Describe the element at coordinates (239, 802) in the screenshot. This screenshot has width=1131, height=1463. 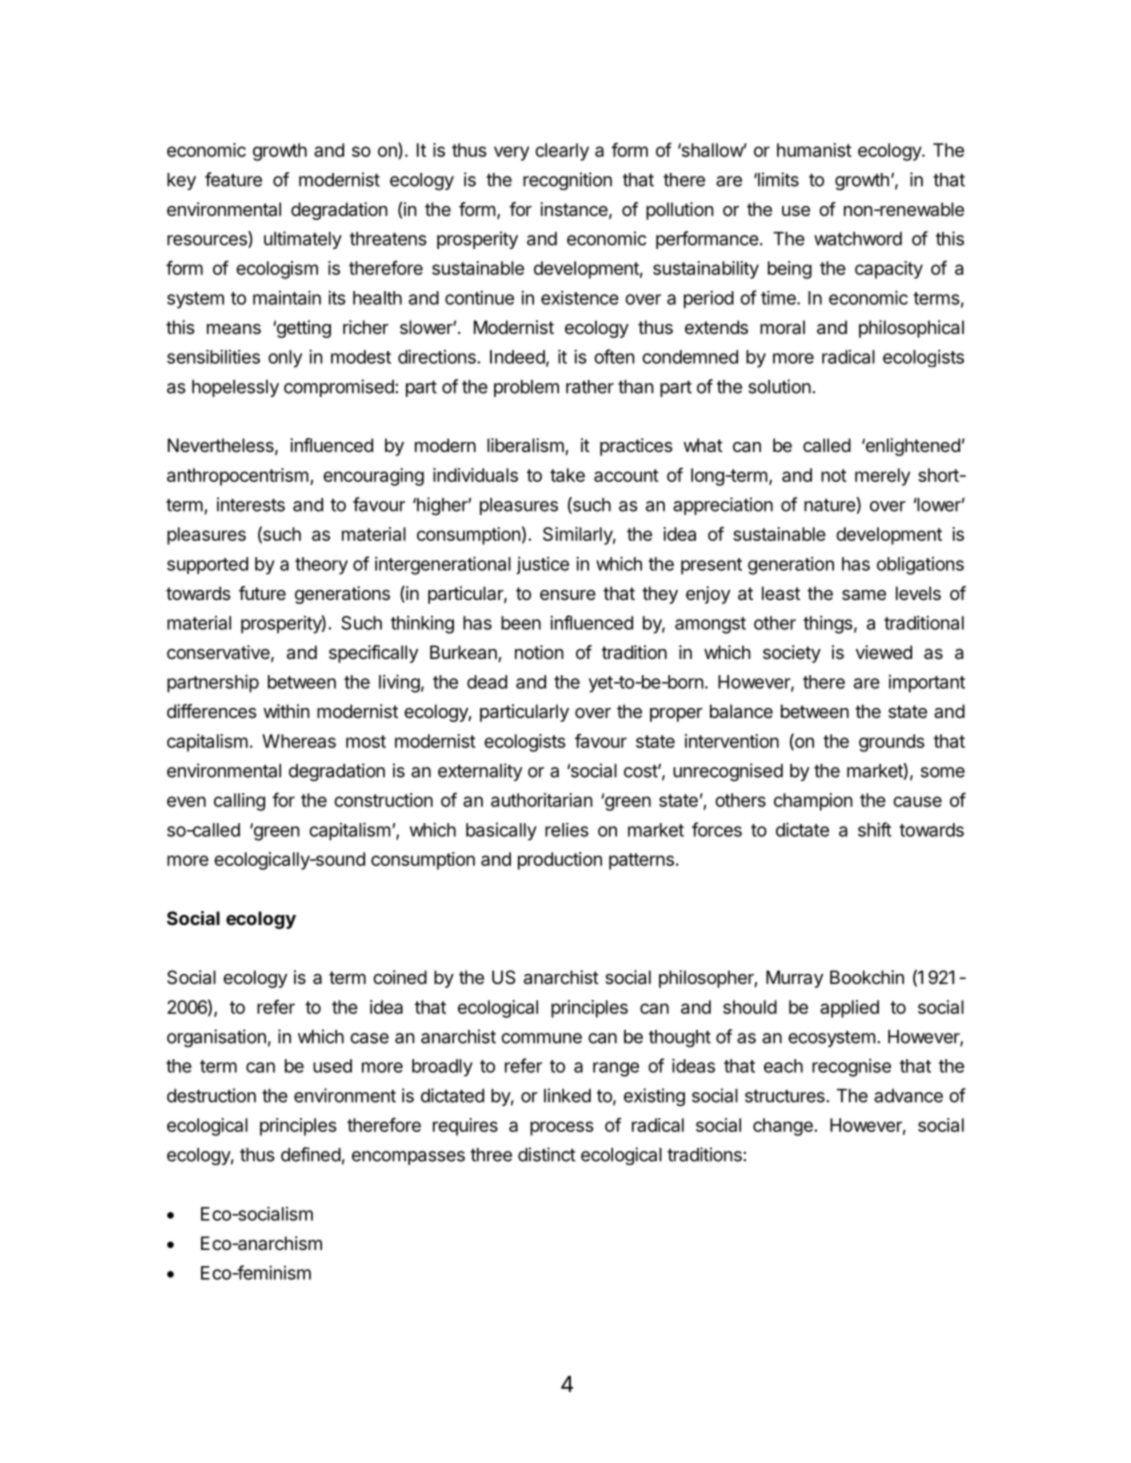
I see `calling` at that location.
